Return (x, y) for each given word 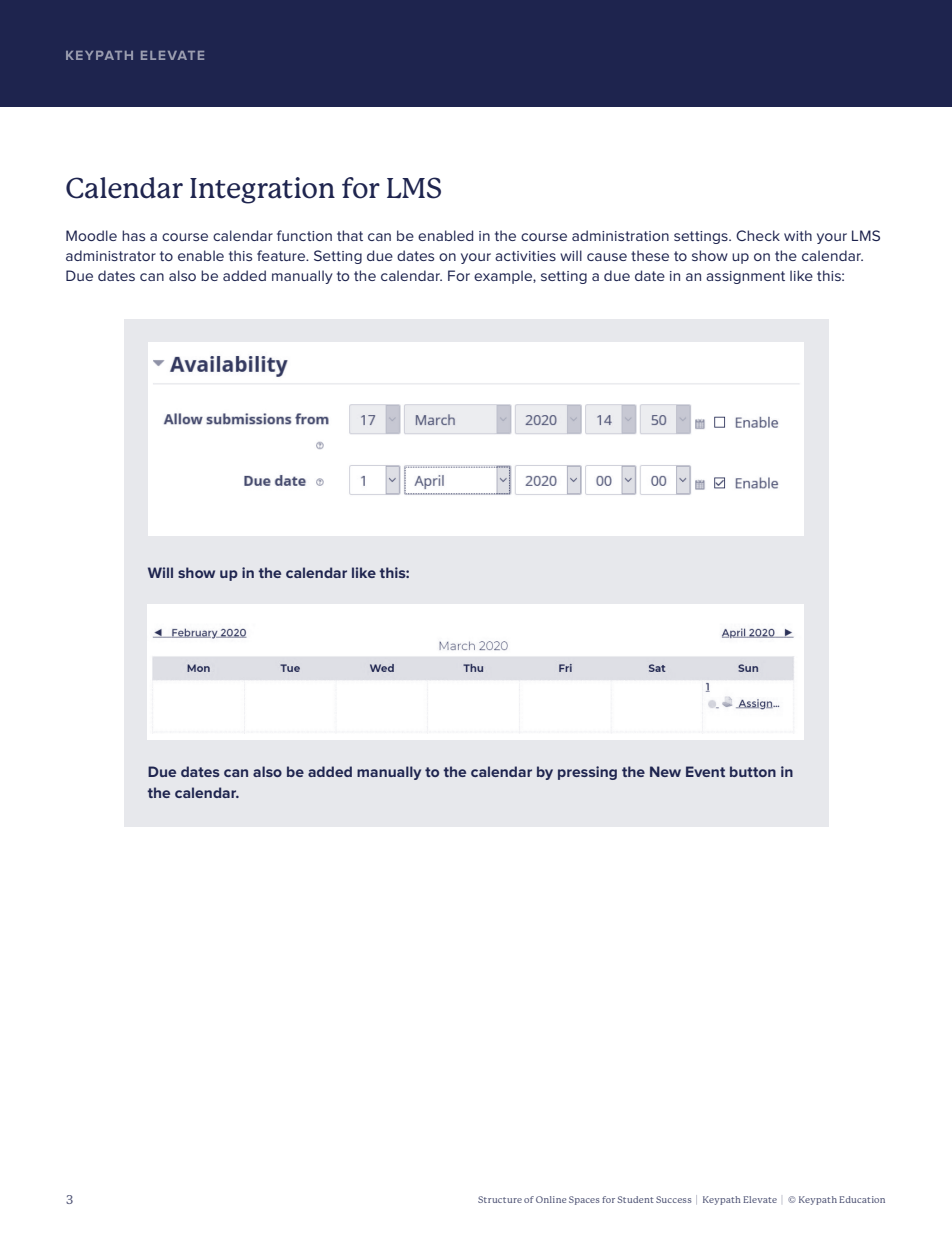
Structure (500, 1199)
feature (282, 255)
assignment (745, 277)
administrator (111, 255)
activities (525, 256)
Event (705, 771)
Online (551, 1199)
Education (862, 1199)
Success (674, 1199)
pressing (587, 773)
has (133, 235)
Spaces (584, 1200)
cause (607, 257)
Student (635, 1199)
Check (758, 235)
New (665, 771)
